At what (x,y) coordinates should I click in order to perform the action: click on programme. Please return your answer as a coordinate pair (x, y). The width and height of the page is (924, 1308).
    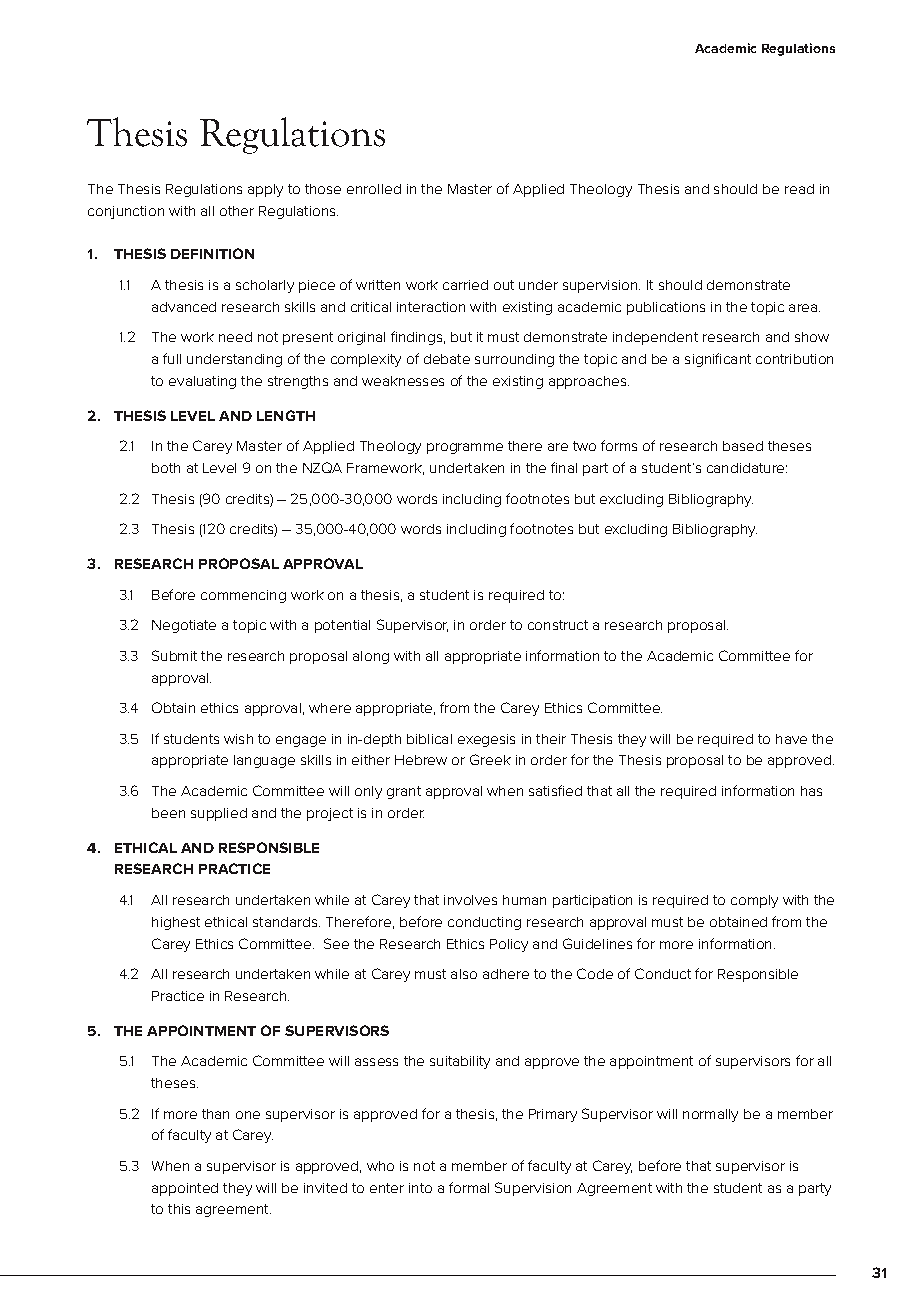
    Looking at the image, I should click on (465, 448).
